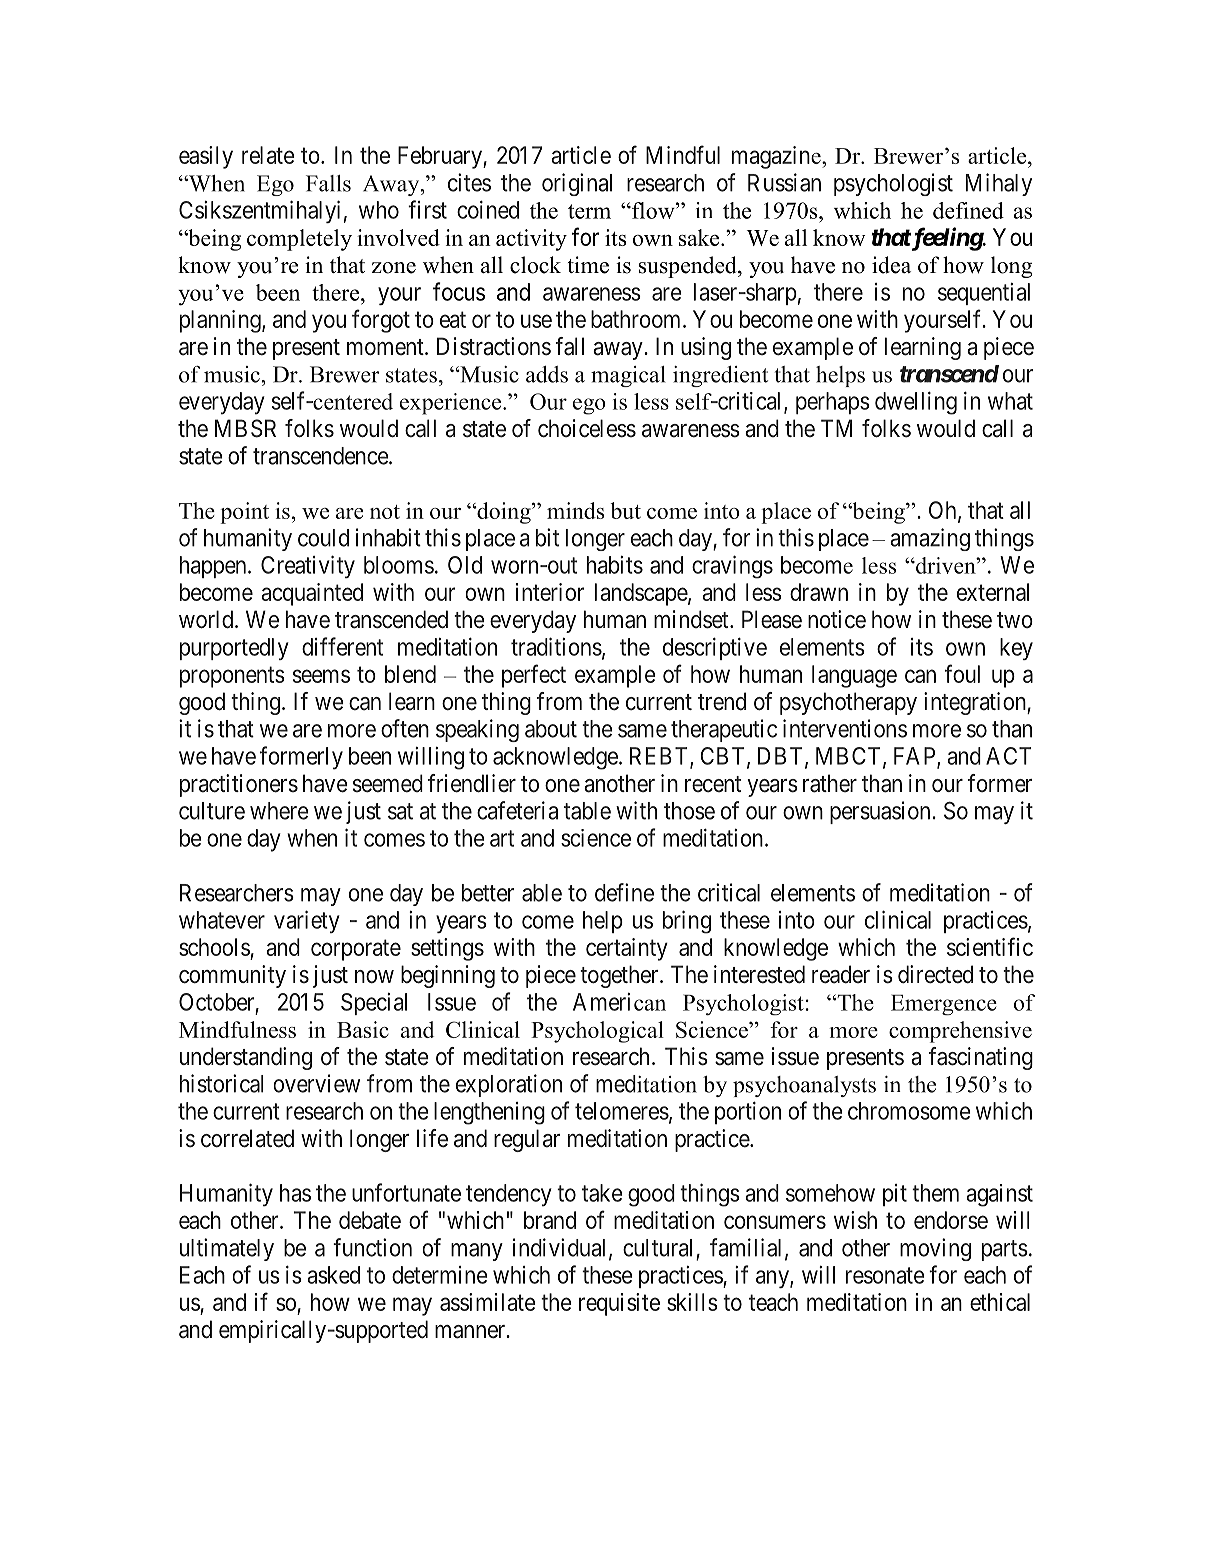 The height and width of the image is (1567, 1211). Describe the element at coordinates (930, 539) in the image. I see `amazing` at that location.
